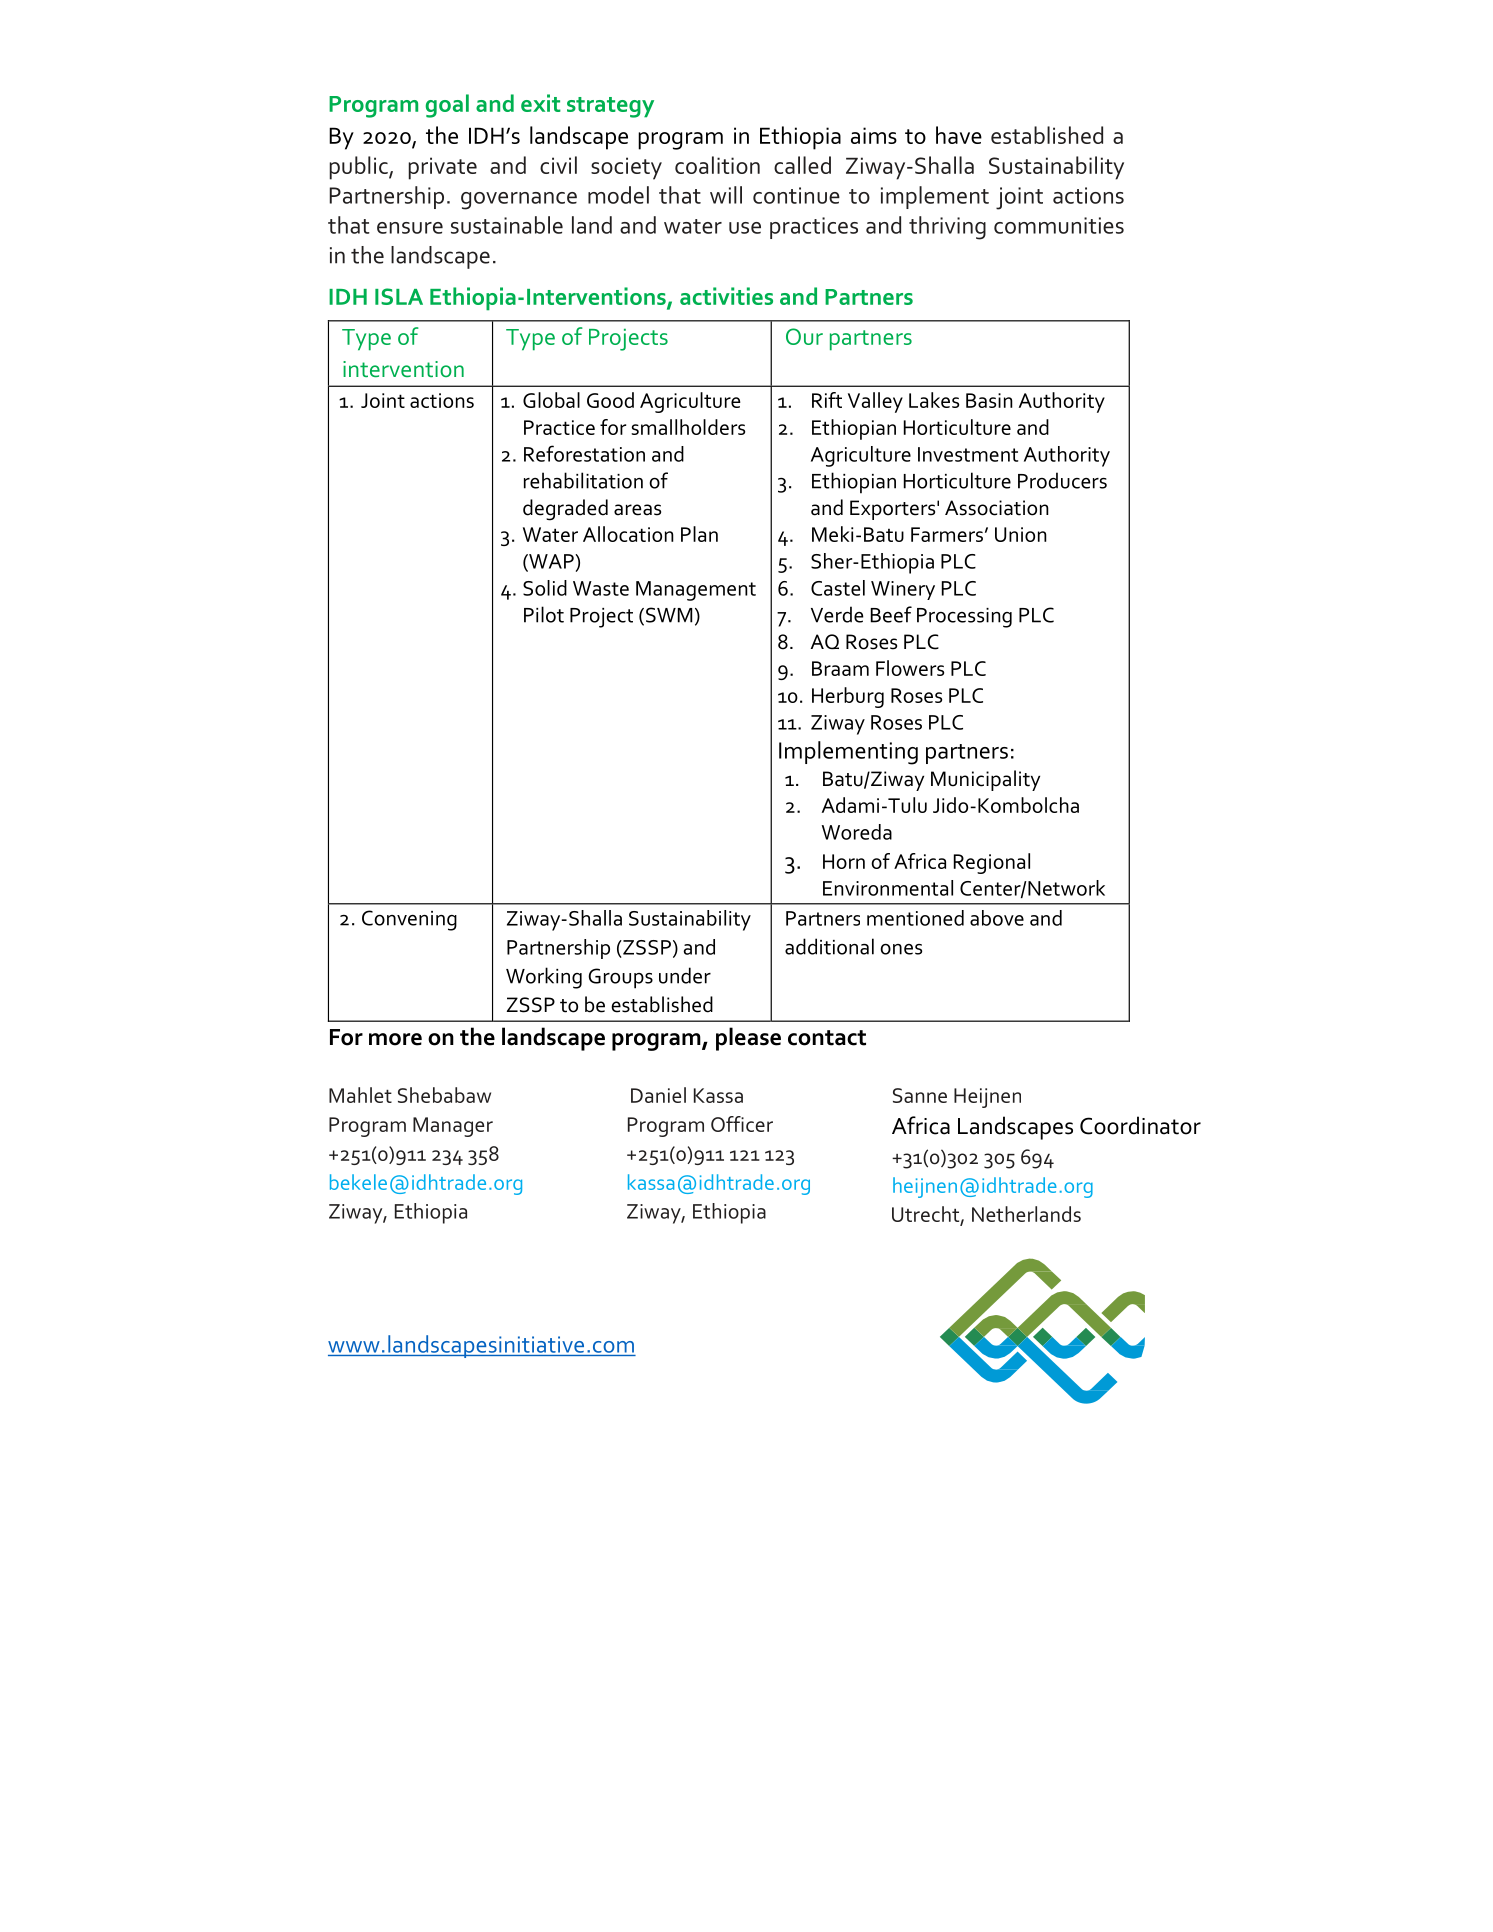  I want to click on Municipality, so click(985, 780).
